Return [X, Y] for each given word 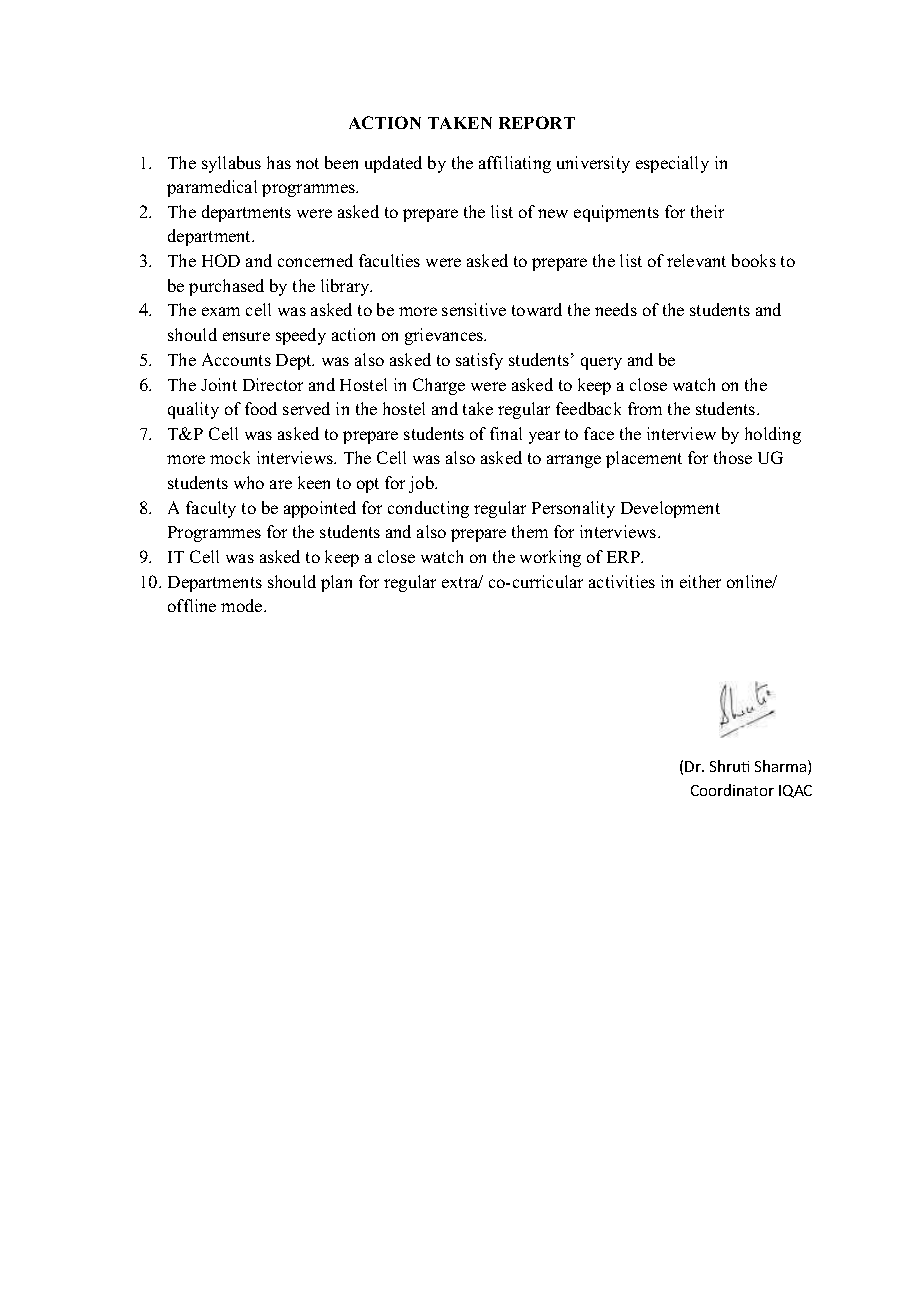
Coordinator [732, 790]
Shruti [729, 766]
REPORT [537, 122]
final [506, 433]
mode [243, 605]
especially [672, 164]
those [733, 457]
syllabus [231, 164]
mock [230, 457]
